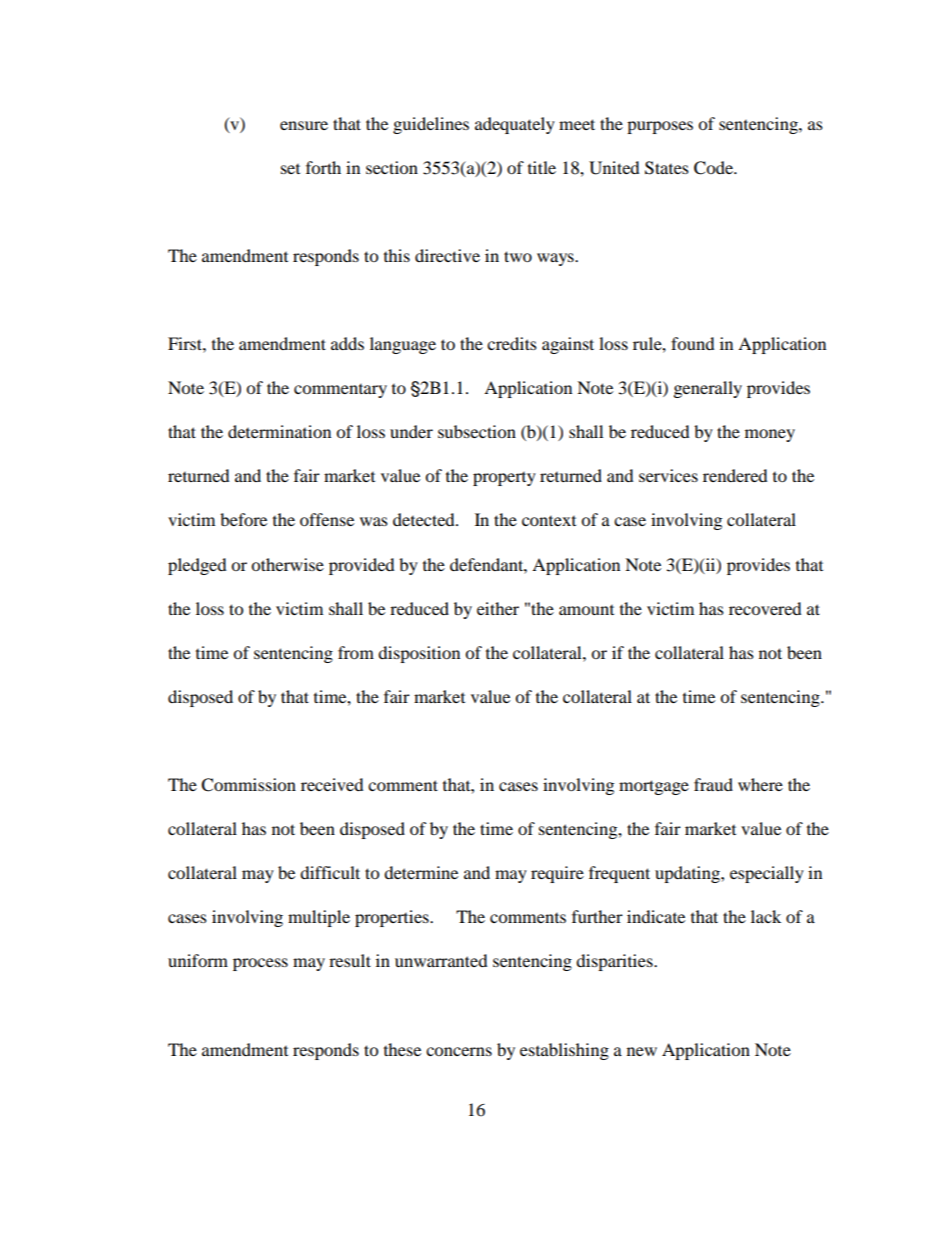  Describe the element at coordinates (287, 564) in the screenshot. I see `otherwise` at that location.
